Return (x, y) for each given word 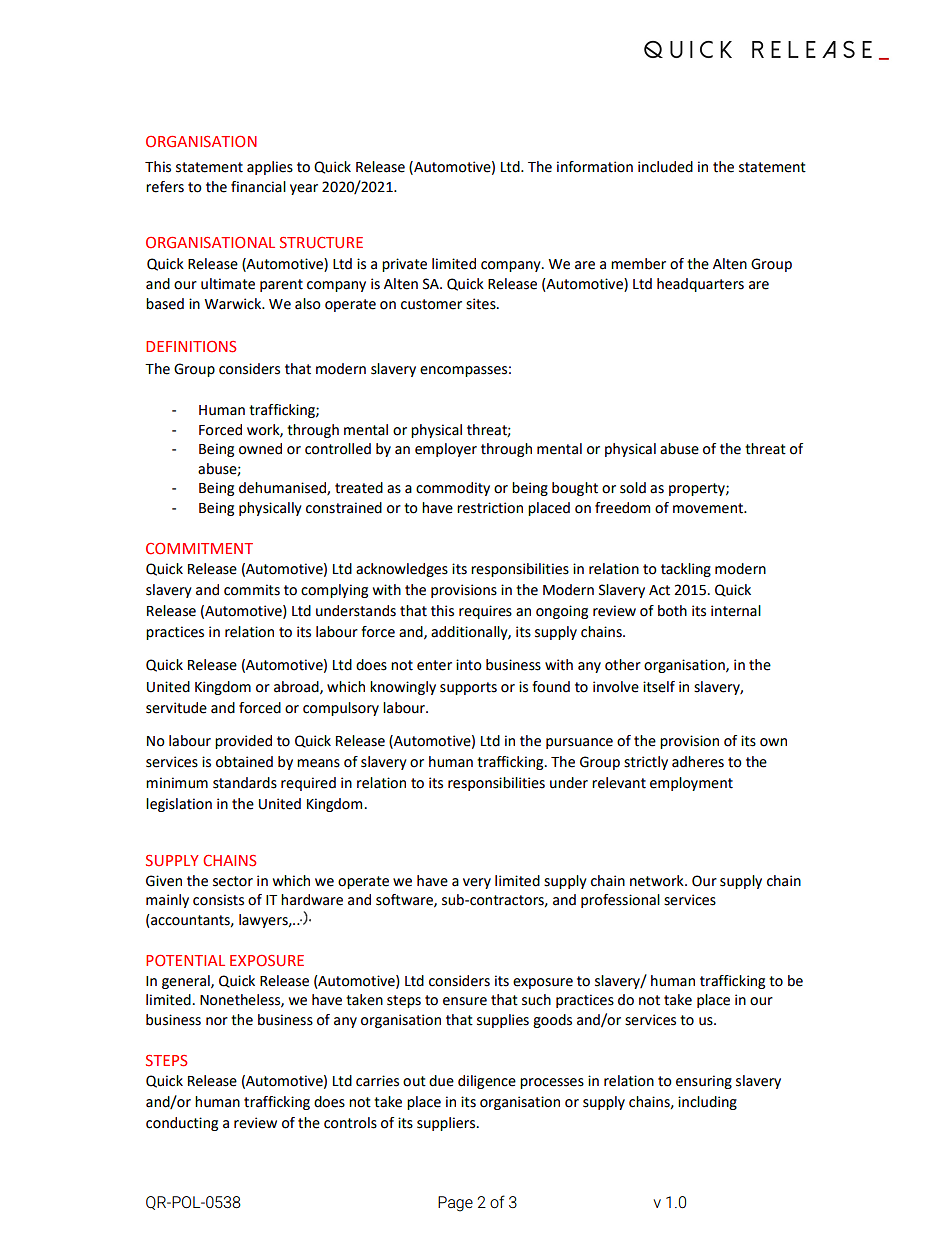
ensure (465, 1001)
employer (446, 450)
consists (218, 900)
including (707, 1103)
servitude (176, 708)
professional (620, 901)
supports (468, 688)
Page (455, 1204)
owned (260, 449)
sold (633, 488)
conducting (182, 1124)
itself (659, 687)
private (404, 265)
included (665, 167)
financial (258, 187)
